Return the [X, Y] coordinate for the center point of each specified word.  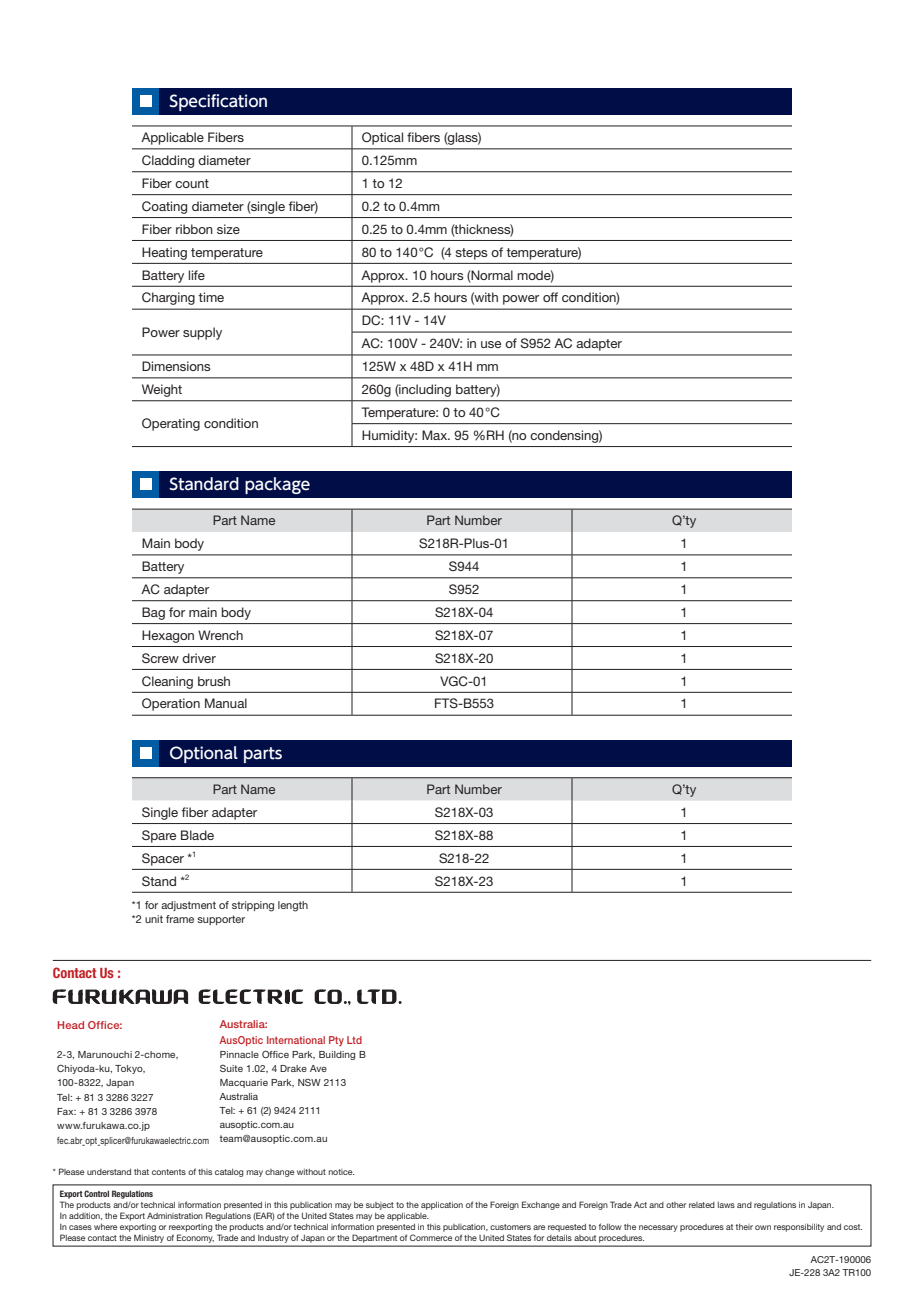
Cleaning [167, 682]
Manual [226, 703]
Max [436, 435]
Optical [382, 138]
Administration [175, 1216]
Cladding [168, 161]
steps [471, 254]
